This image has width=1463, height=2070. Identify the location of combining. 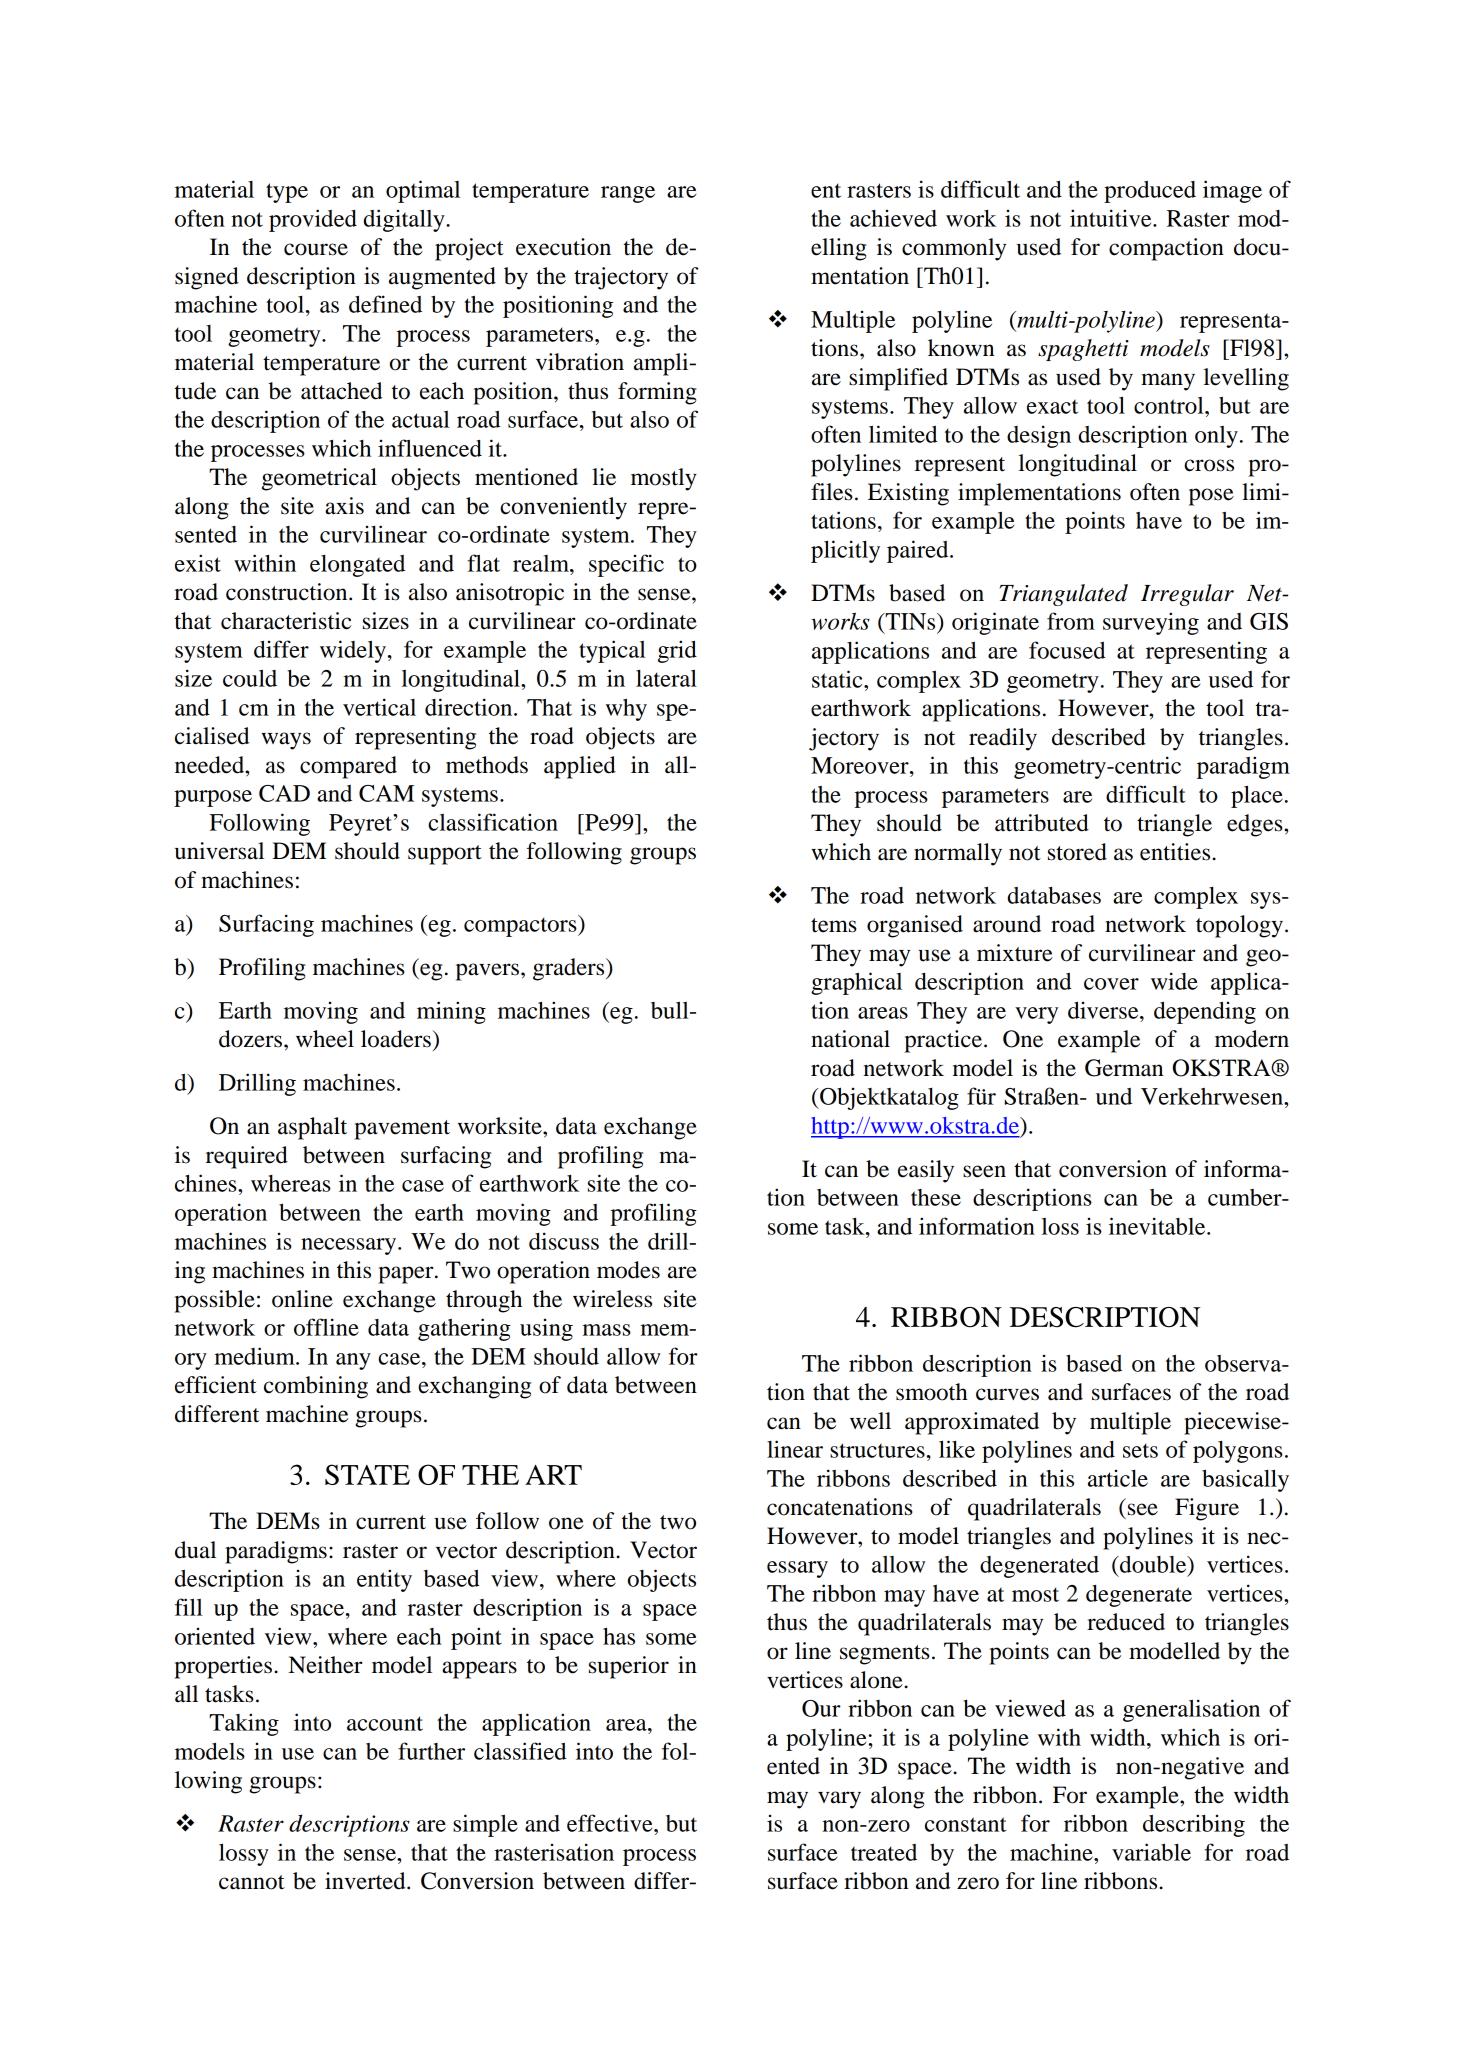
(316, 1387).
